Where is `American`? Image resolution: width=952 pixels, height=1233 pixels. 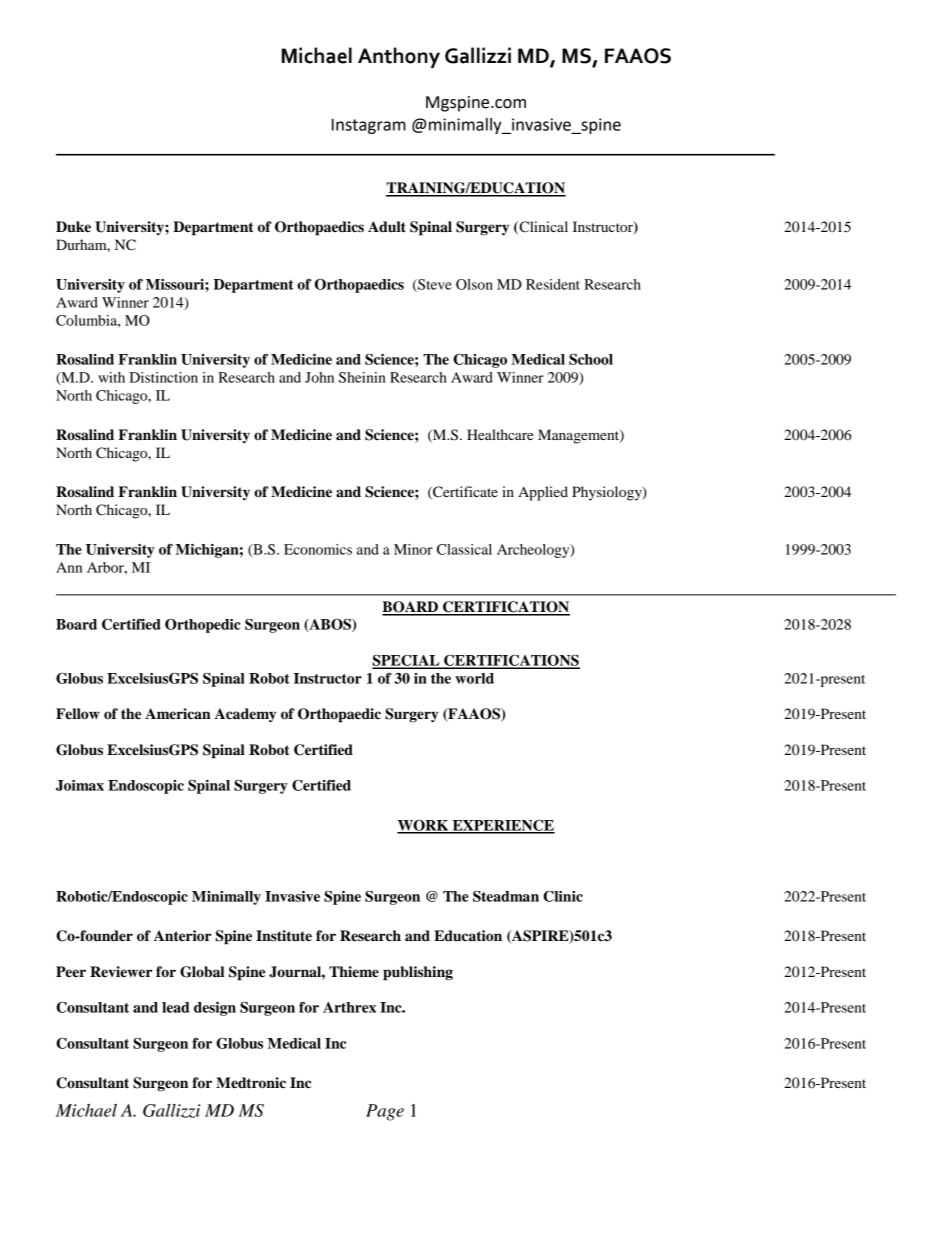
American is located at coordinates (178, 714).
